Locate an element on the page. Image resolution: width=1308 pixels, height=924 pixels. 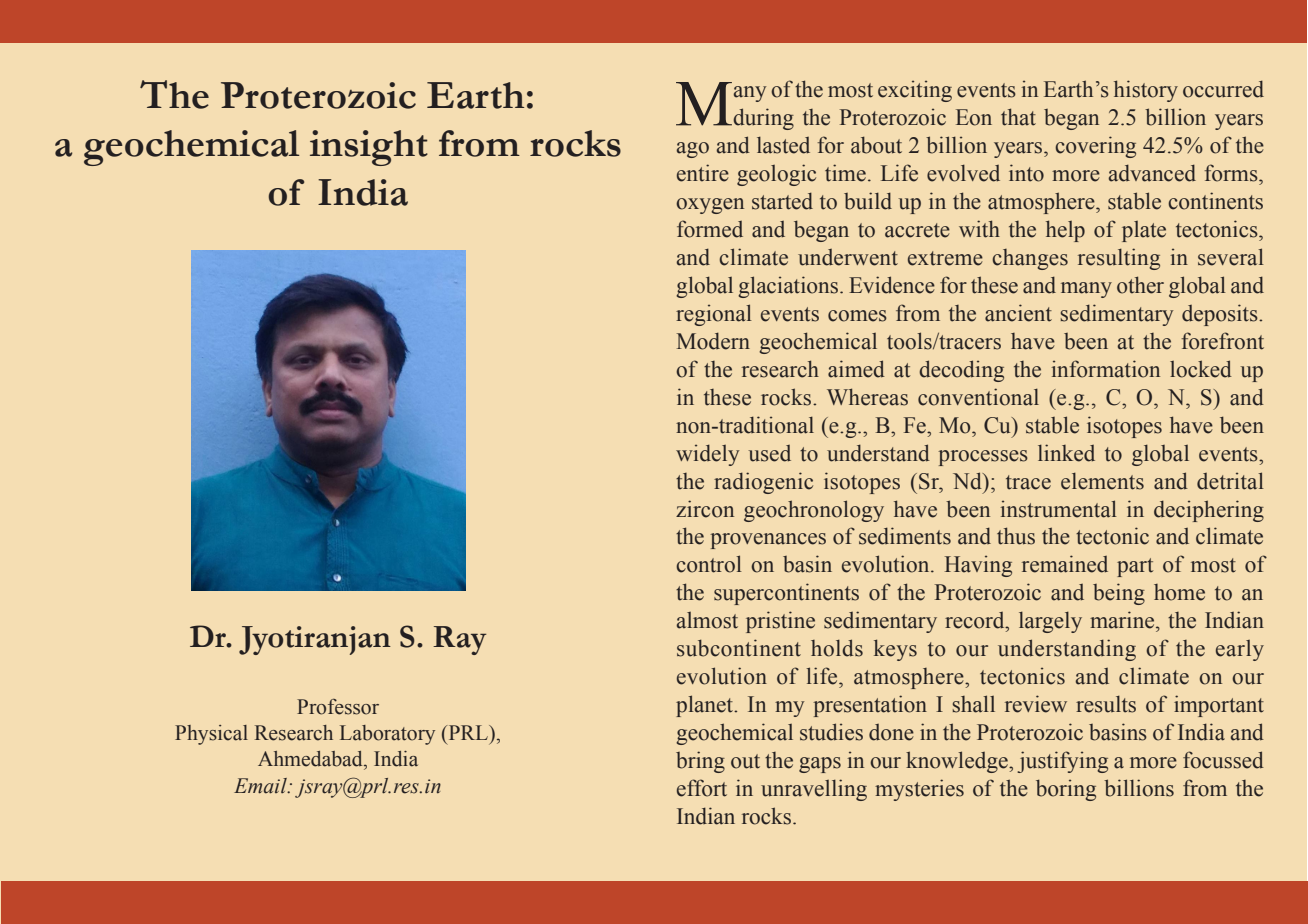
Ahmedabad is located at coordinates (311, 759).
